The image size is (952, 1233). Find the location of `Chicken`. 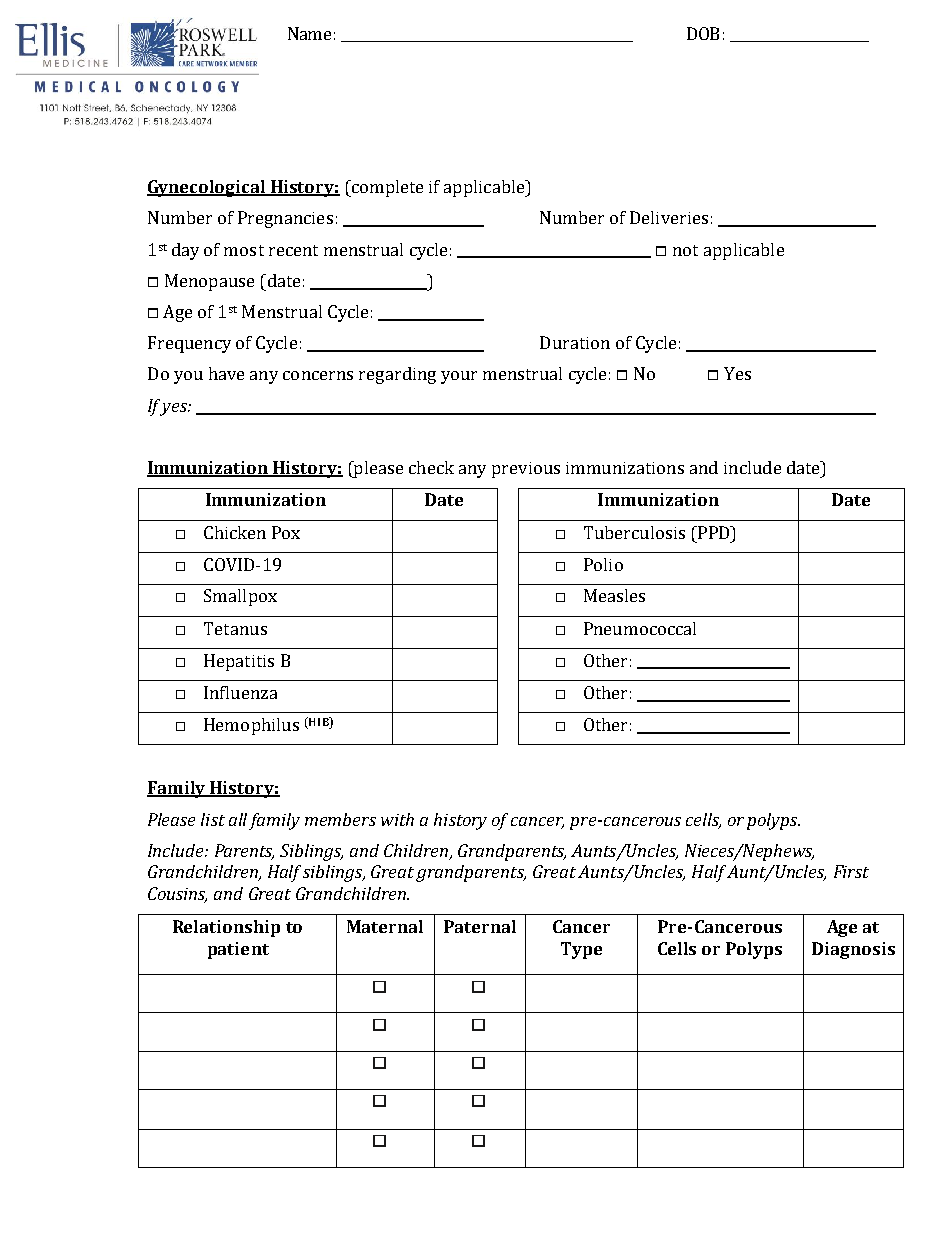

Chicken is located at coordinates (235, 532).
